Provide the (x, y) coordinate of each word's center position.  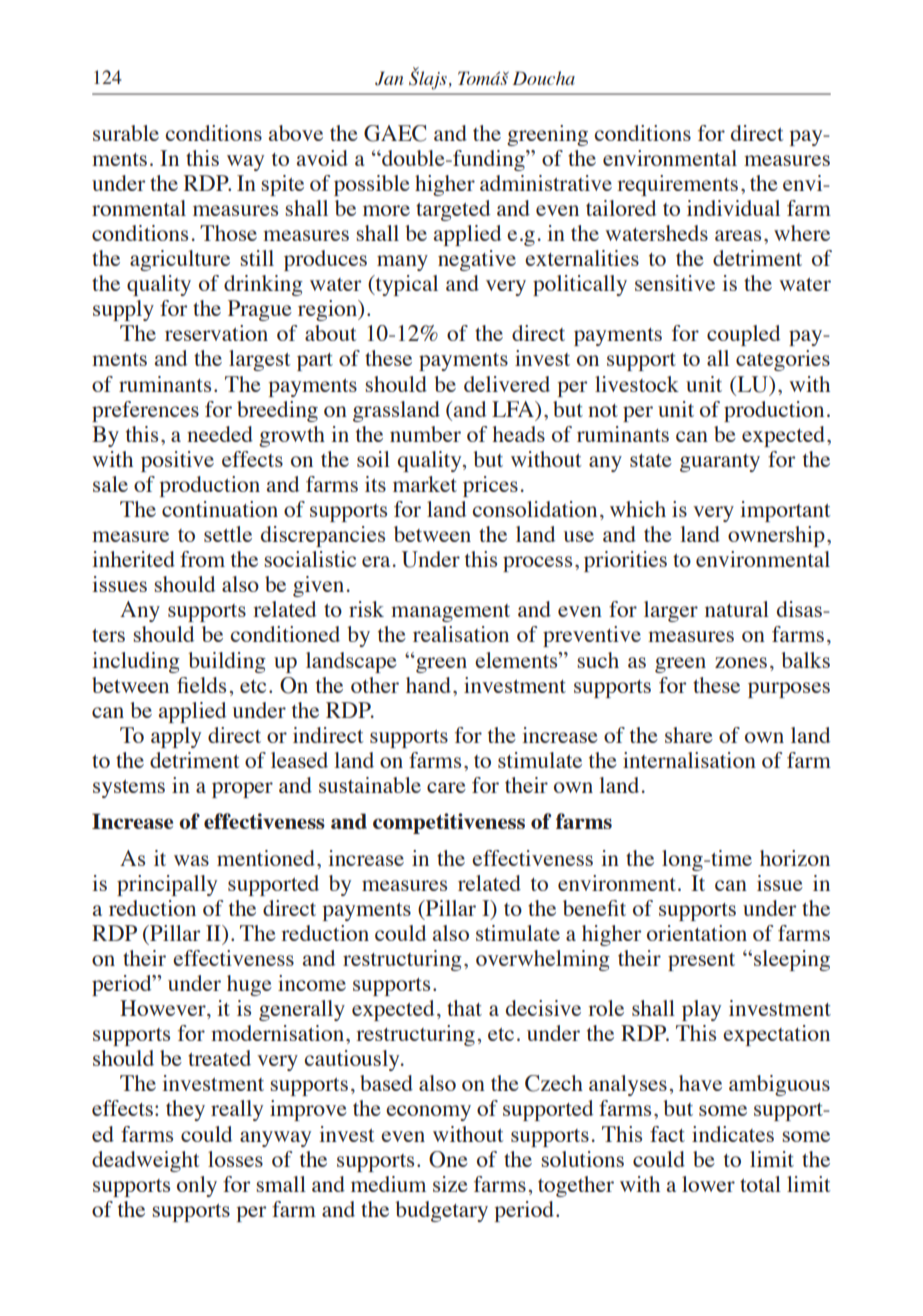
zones (741, 662)
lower (708, 1184)
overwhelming (543, 960)
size (450, 1184)
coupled (743, 335)
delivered (507, 384)
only (197, 1186)
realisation (461, 634)
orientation (697, 933)
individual (733, 208)
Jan (389, 78)
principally (167, 885)
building (227, 662)
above (295, 133)
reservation (216, 333)
